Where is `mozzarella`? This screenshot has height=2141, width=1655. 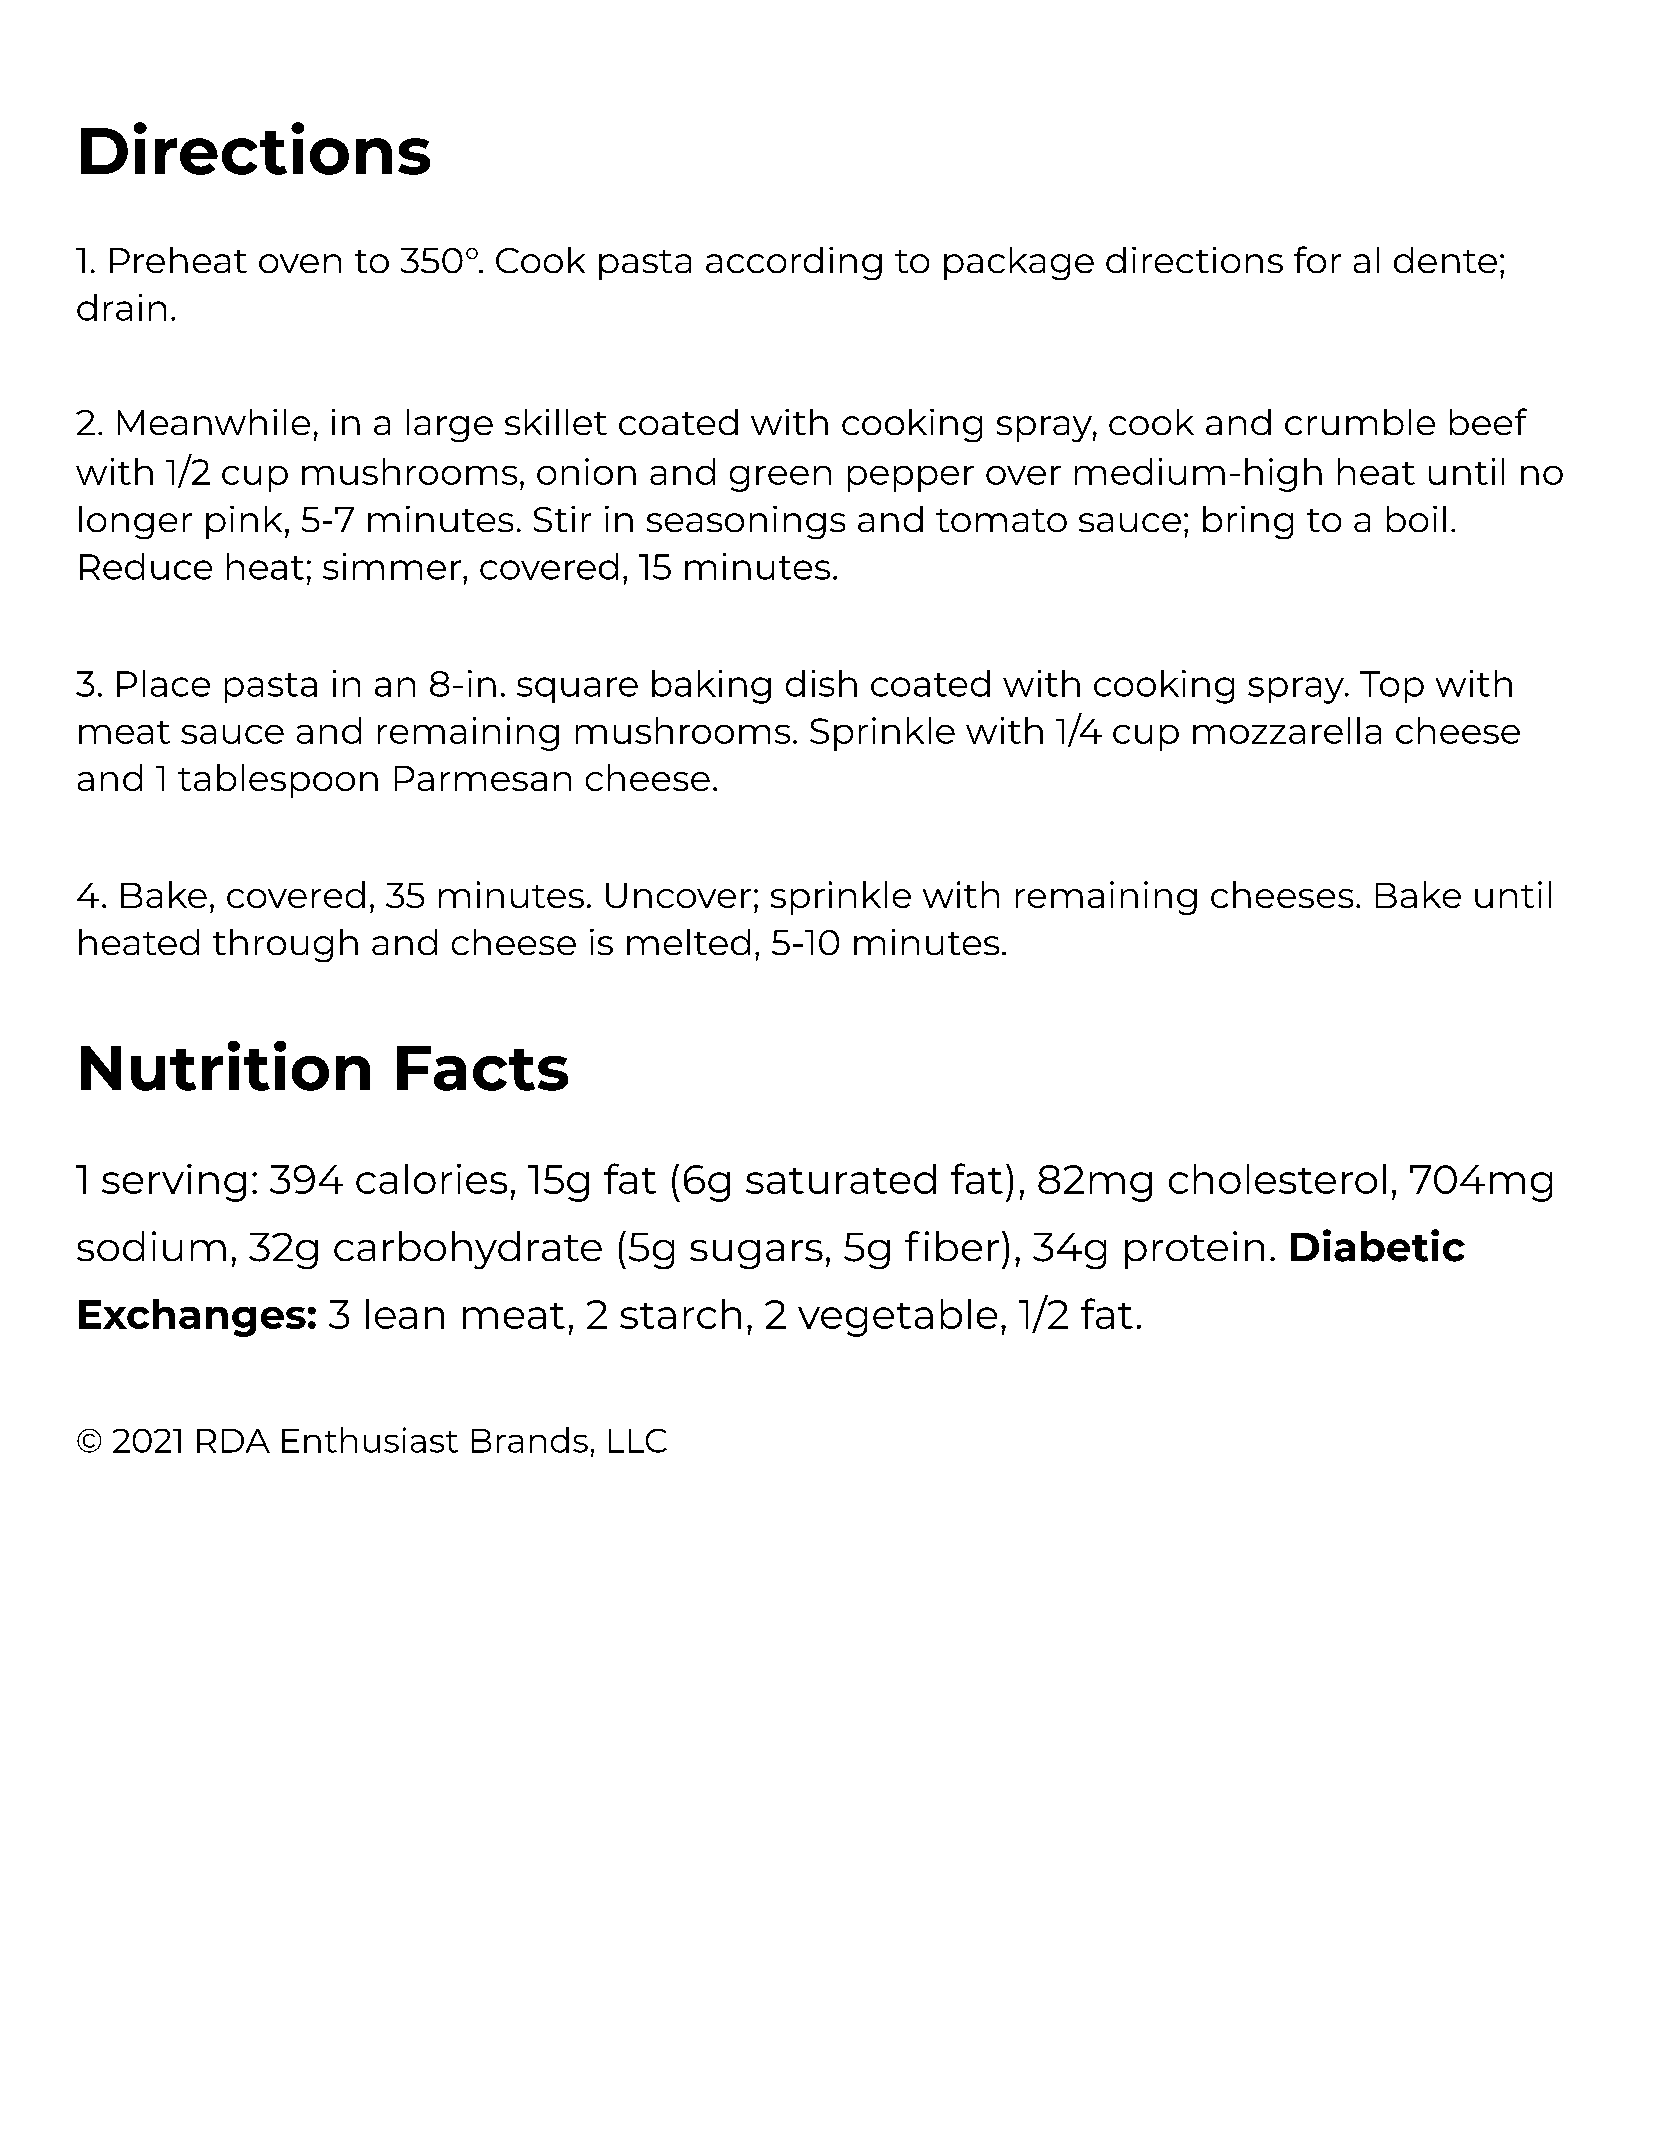 mozzarella is located at coordinates (1287, 730).
